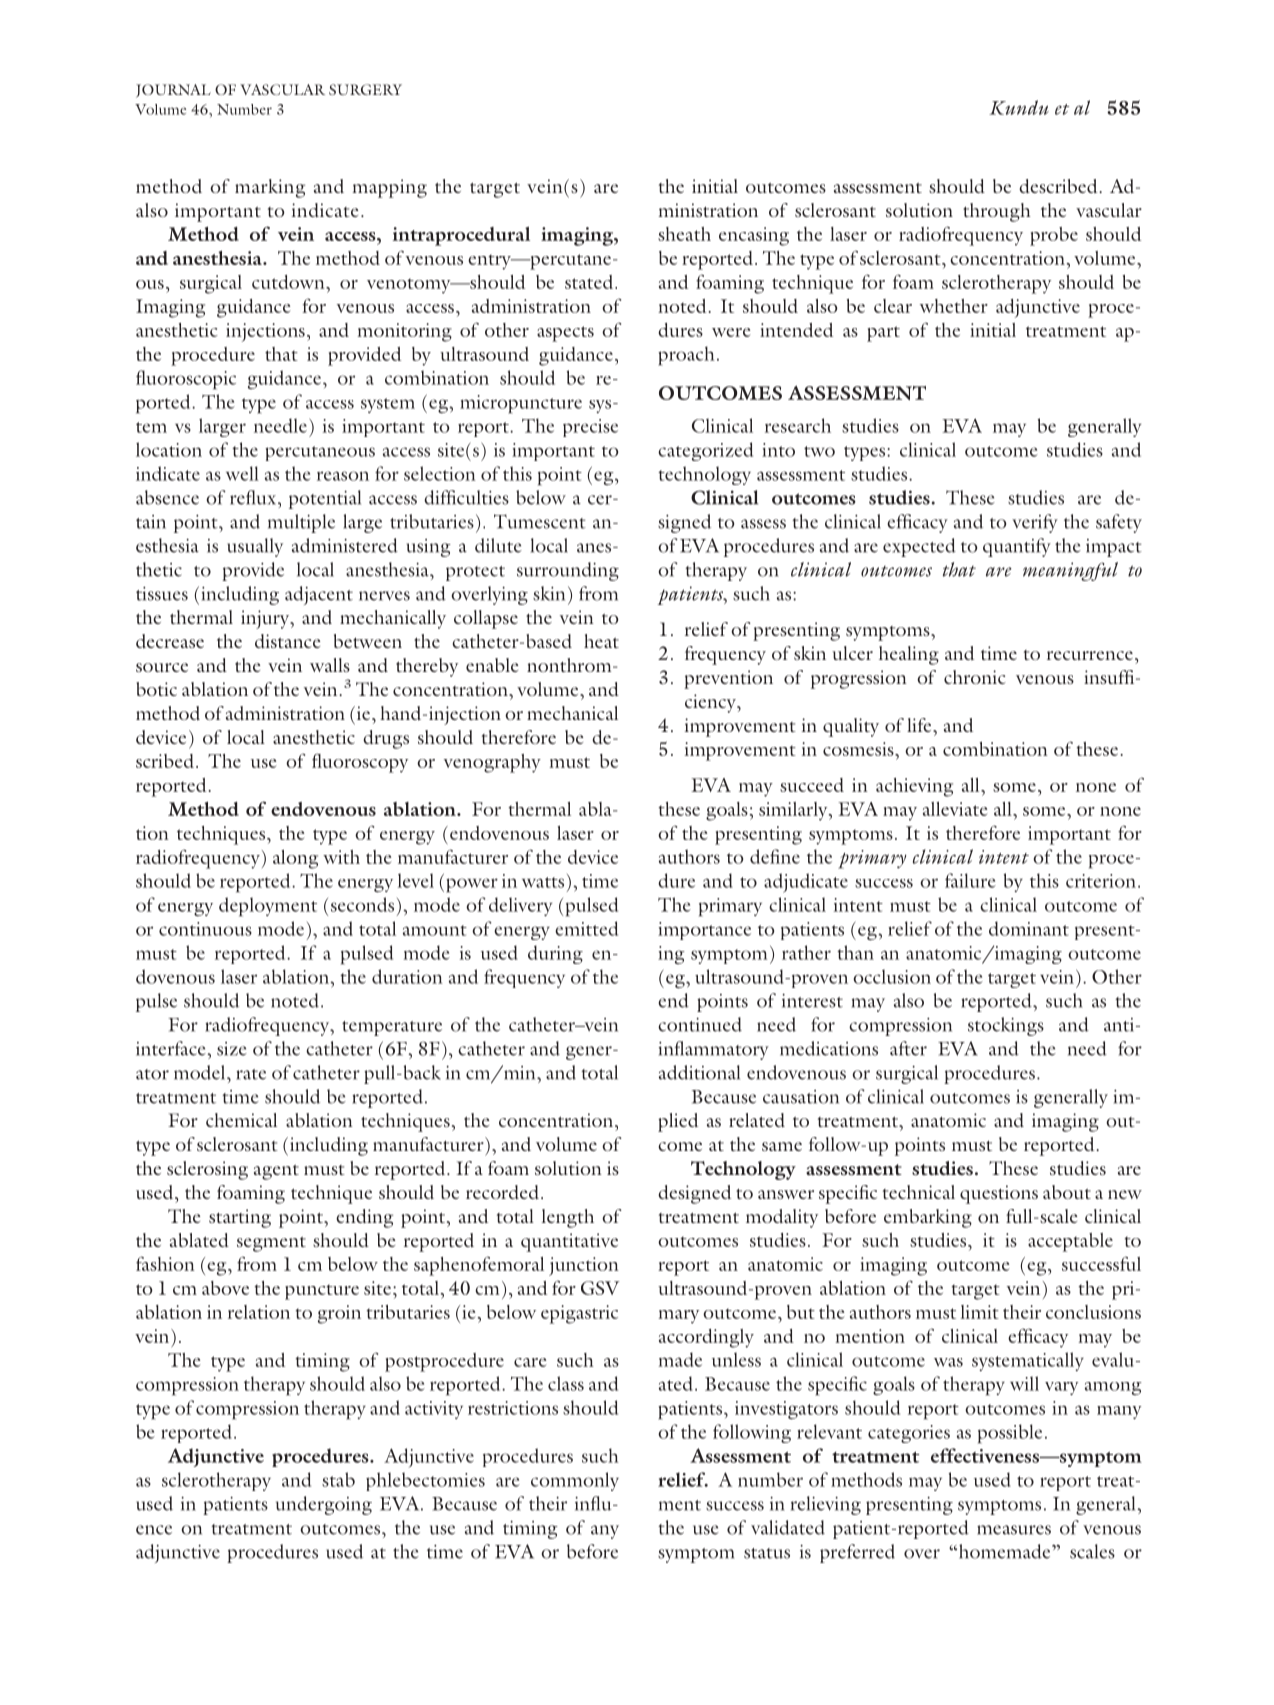  What do you see at coordinates (266, 619) in the page?
I see `injury` at bounding box center [266, 619].
